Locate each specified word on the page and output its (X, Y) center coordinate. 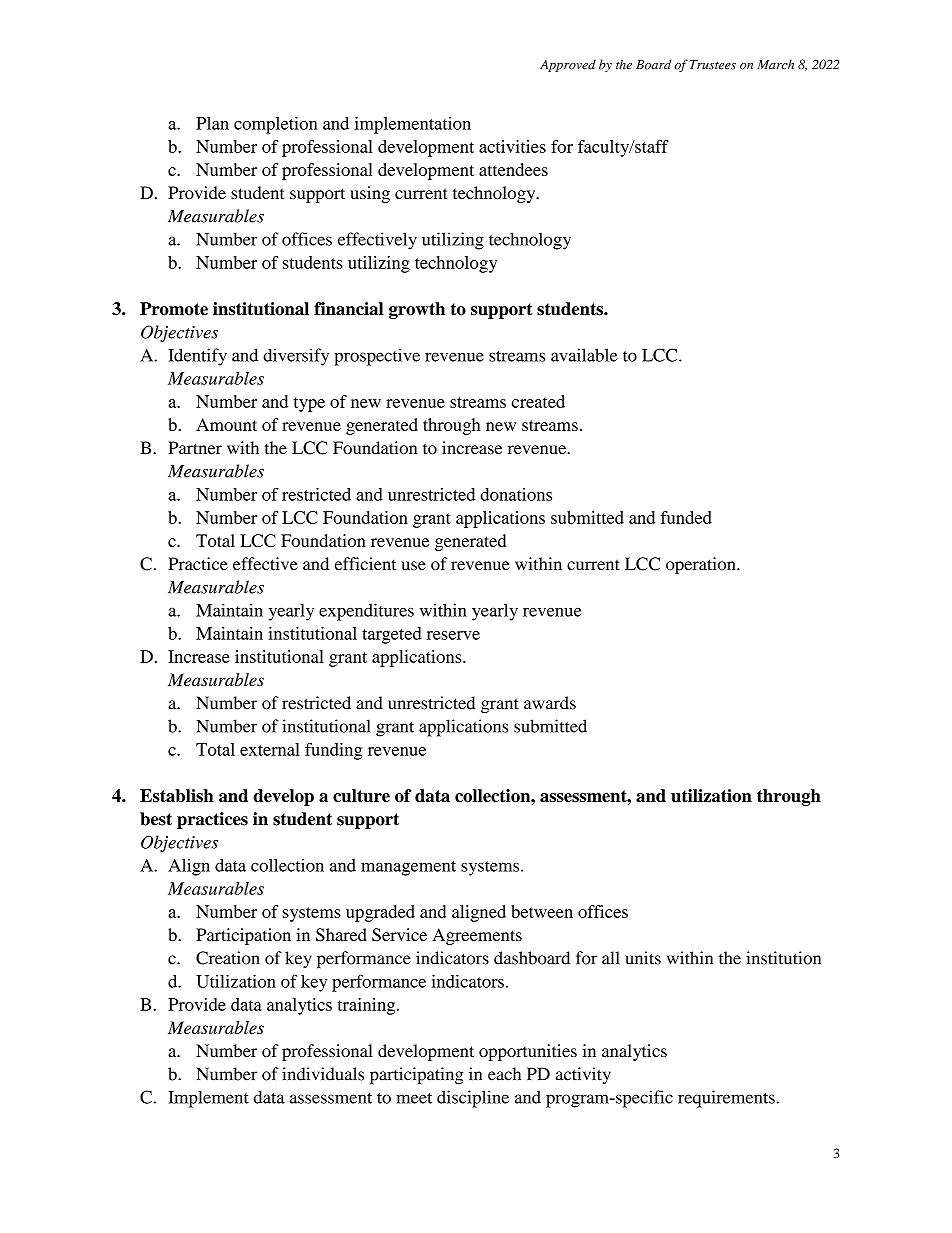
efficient (365, 564)
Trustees (712, 65)
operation (702, 565)
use (413, 566)
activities (512, 146)
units (643, 958)
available (584, 355)
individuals (323, 1074)
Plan (212, 123)
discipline (473, 1099)
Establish (177, 795)
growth (417, 310)
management (408, 868)
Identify (197, 357)
